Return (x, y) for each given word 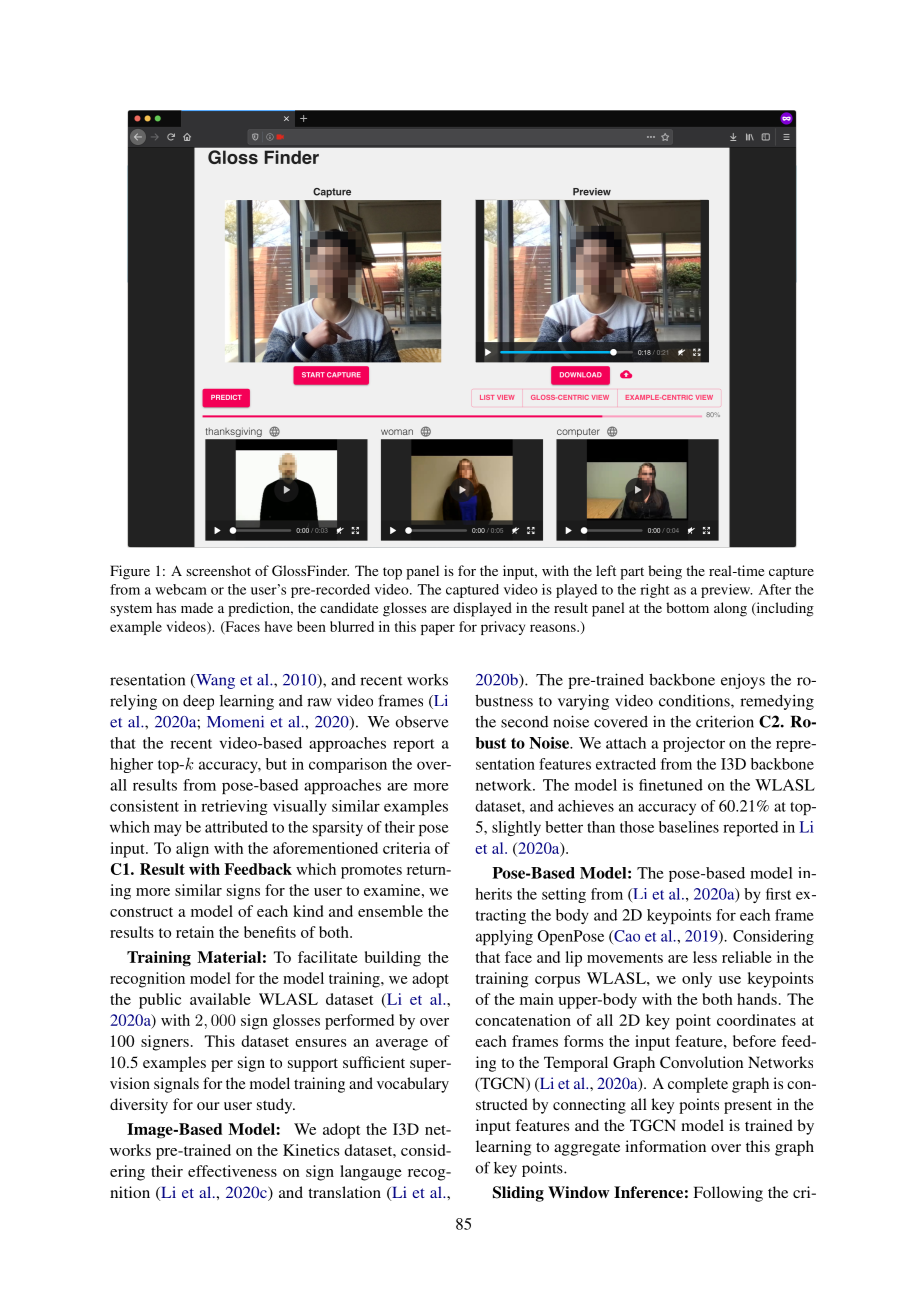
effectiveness (232, 1171)
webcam (181, 589)
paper (438, 629)
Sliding (518, 1194)
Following (728, 1194)
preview (726, 591)
